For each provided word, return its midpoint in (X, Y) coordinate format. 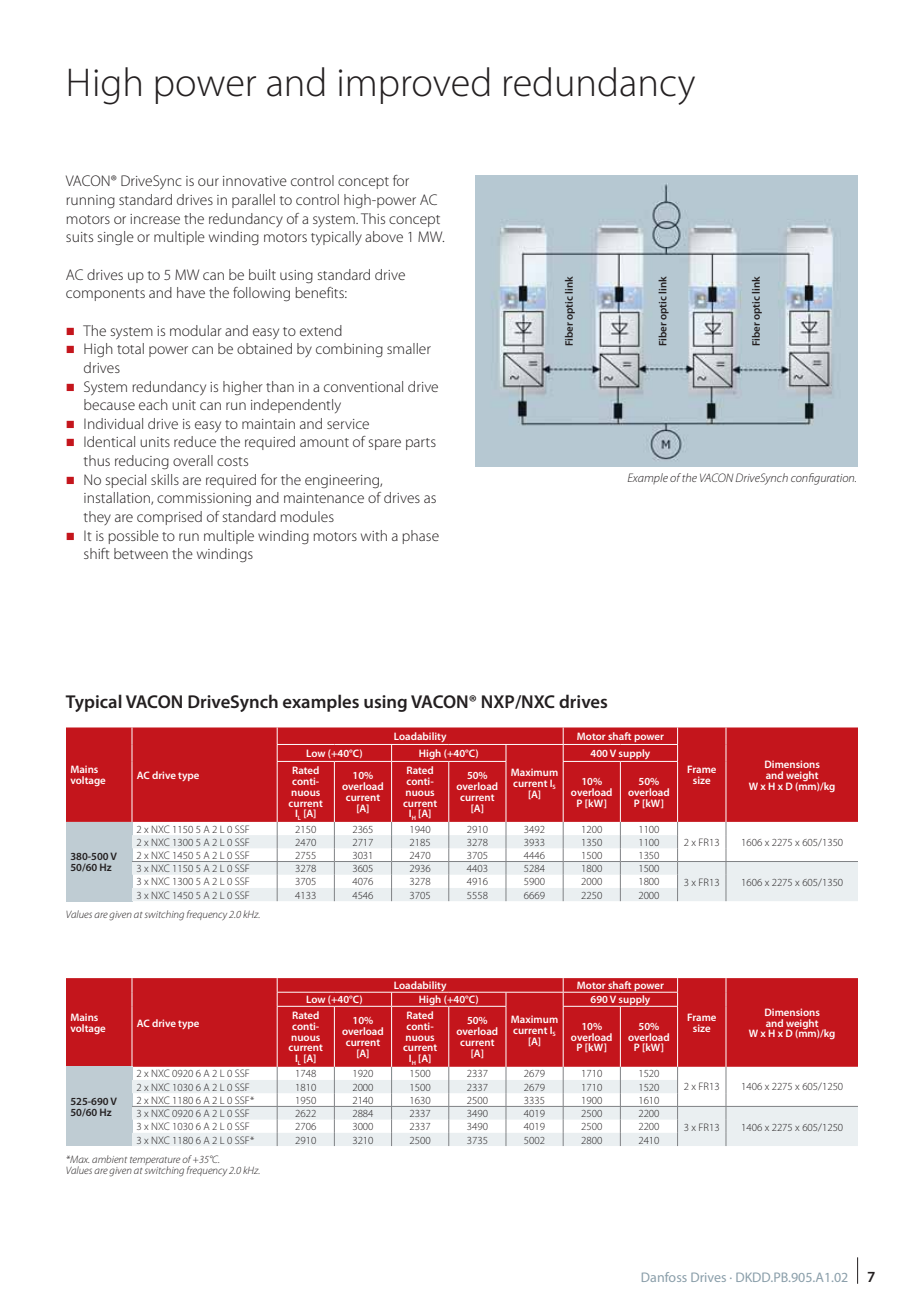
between (141, 553)
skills (165, 479)
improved (414, 85)
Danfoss (664, 1277)
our (208, 182)
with (374, 535)
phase (420, 537)
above (384, 236)
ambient (109, 1159)
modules (307, 516)
